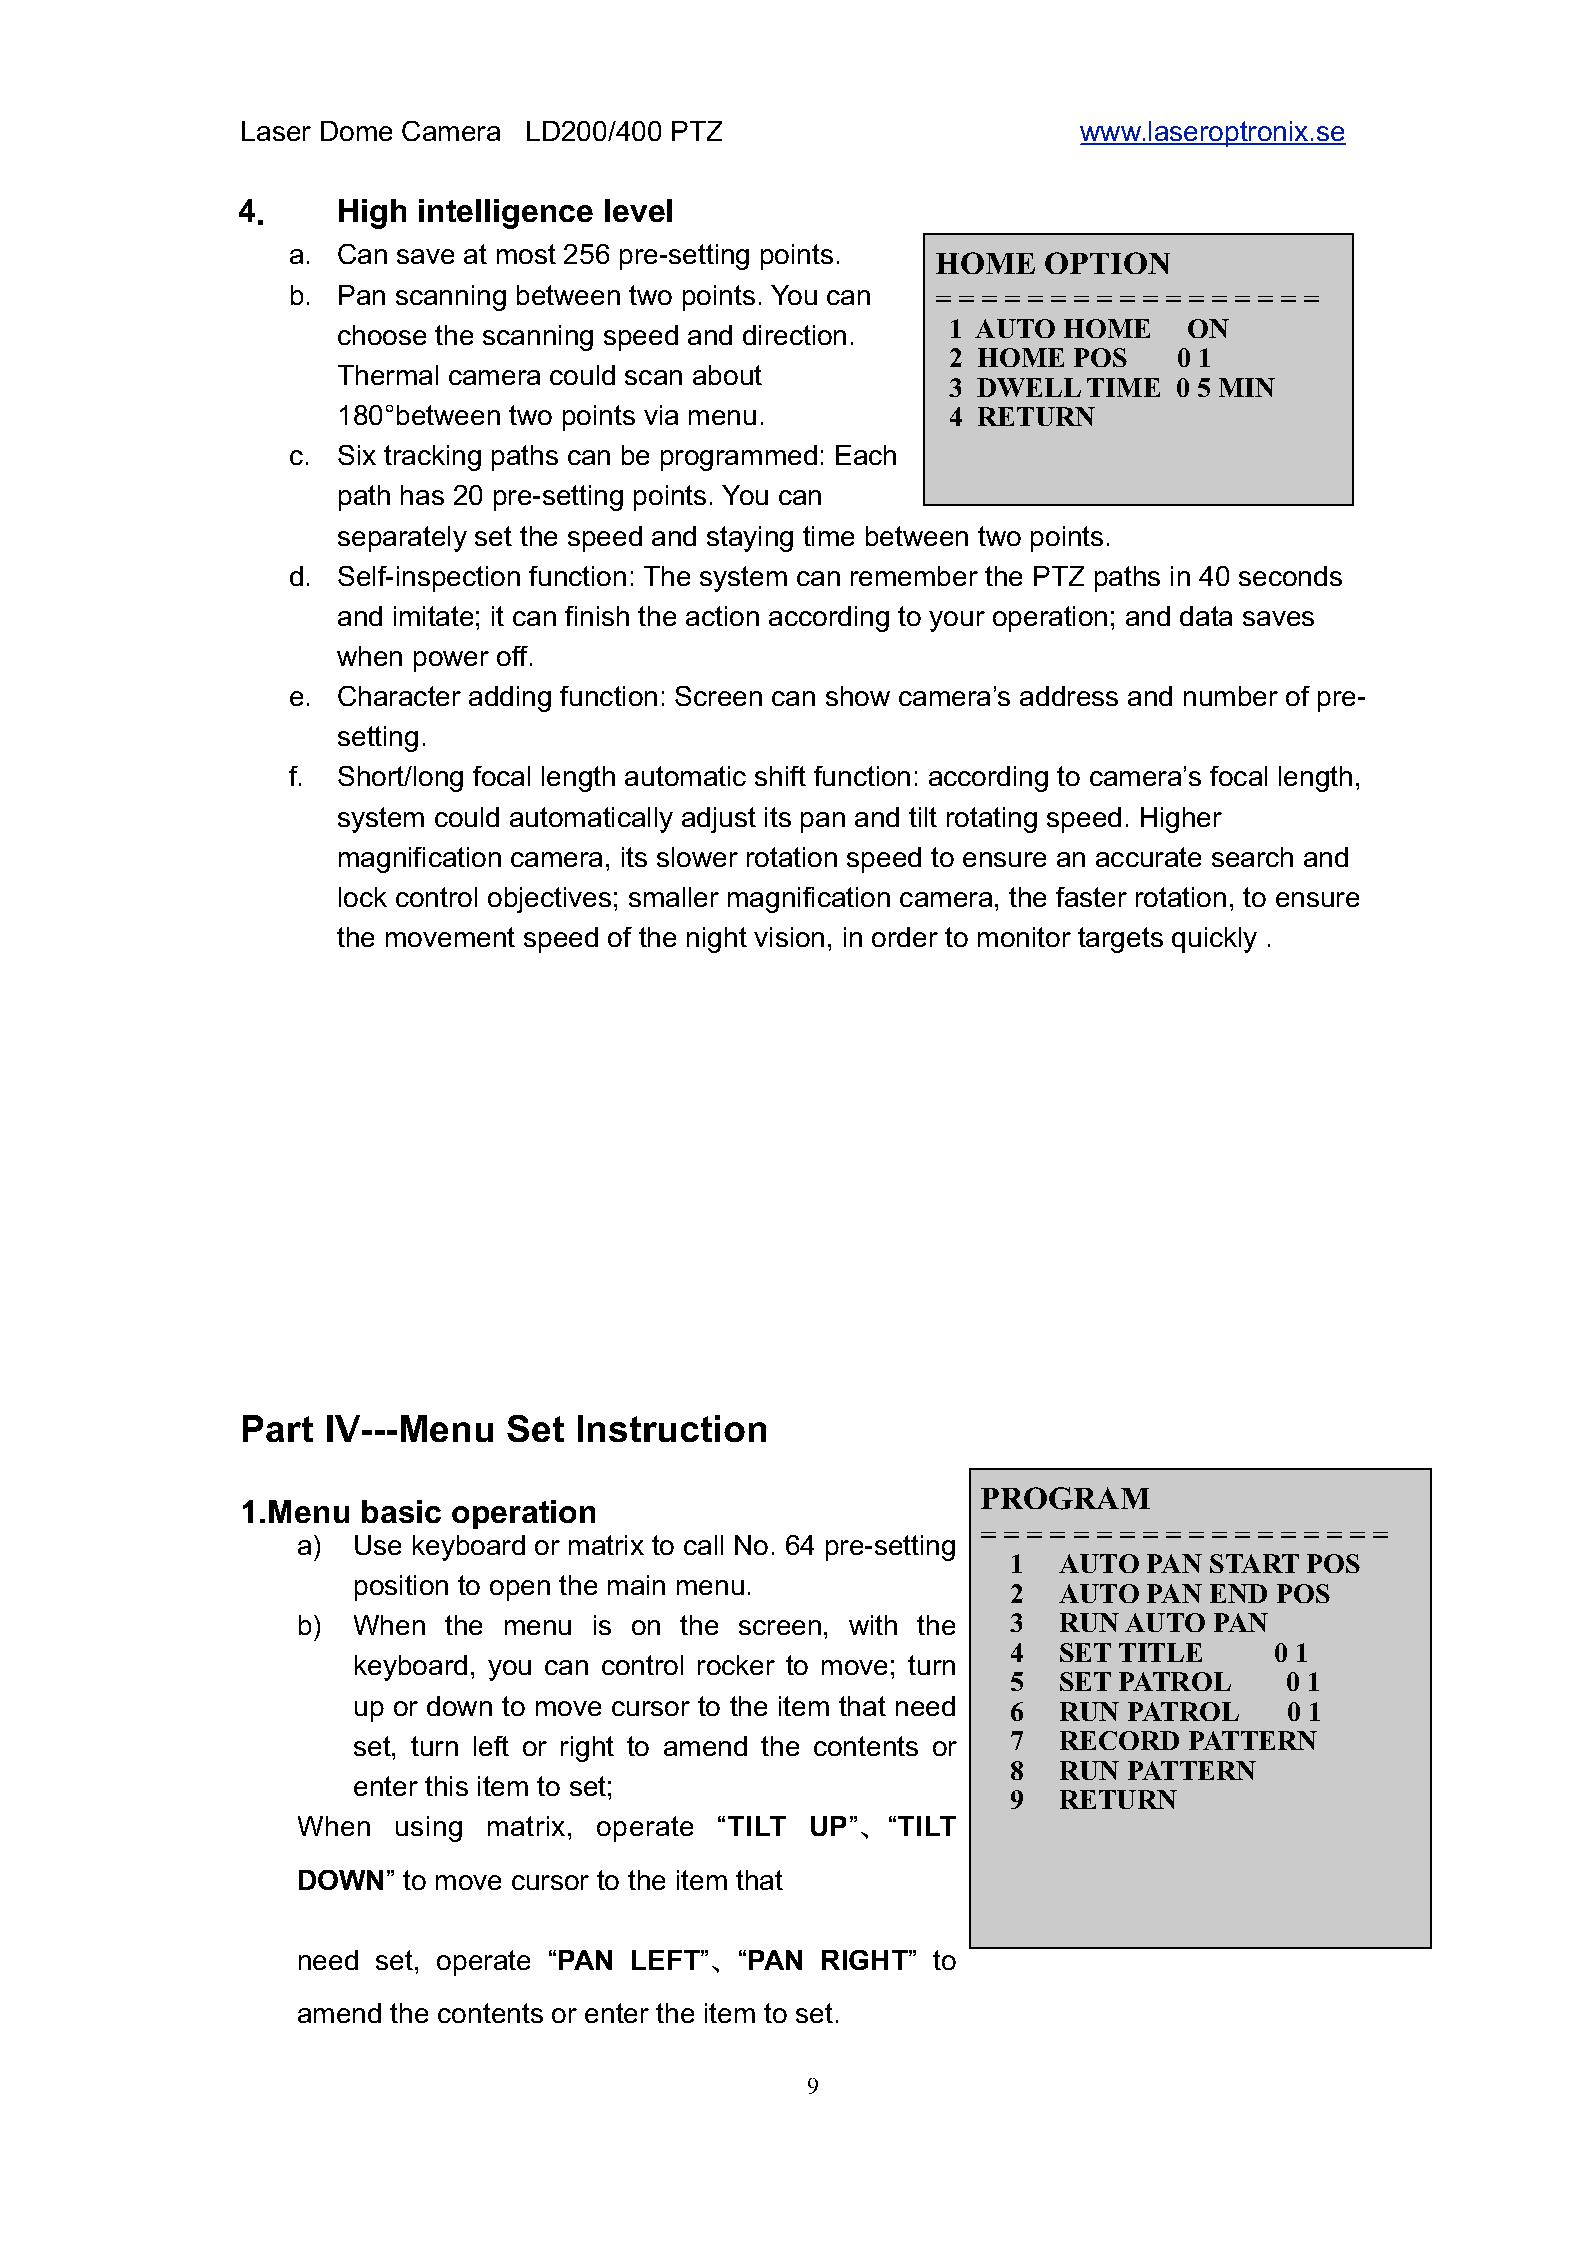 This document has height=2254, width=1594. What do you see at coordinates (672, 1428) in the document?
I see `Instruction` at bounding box center [672, 1428].
